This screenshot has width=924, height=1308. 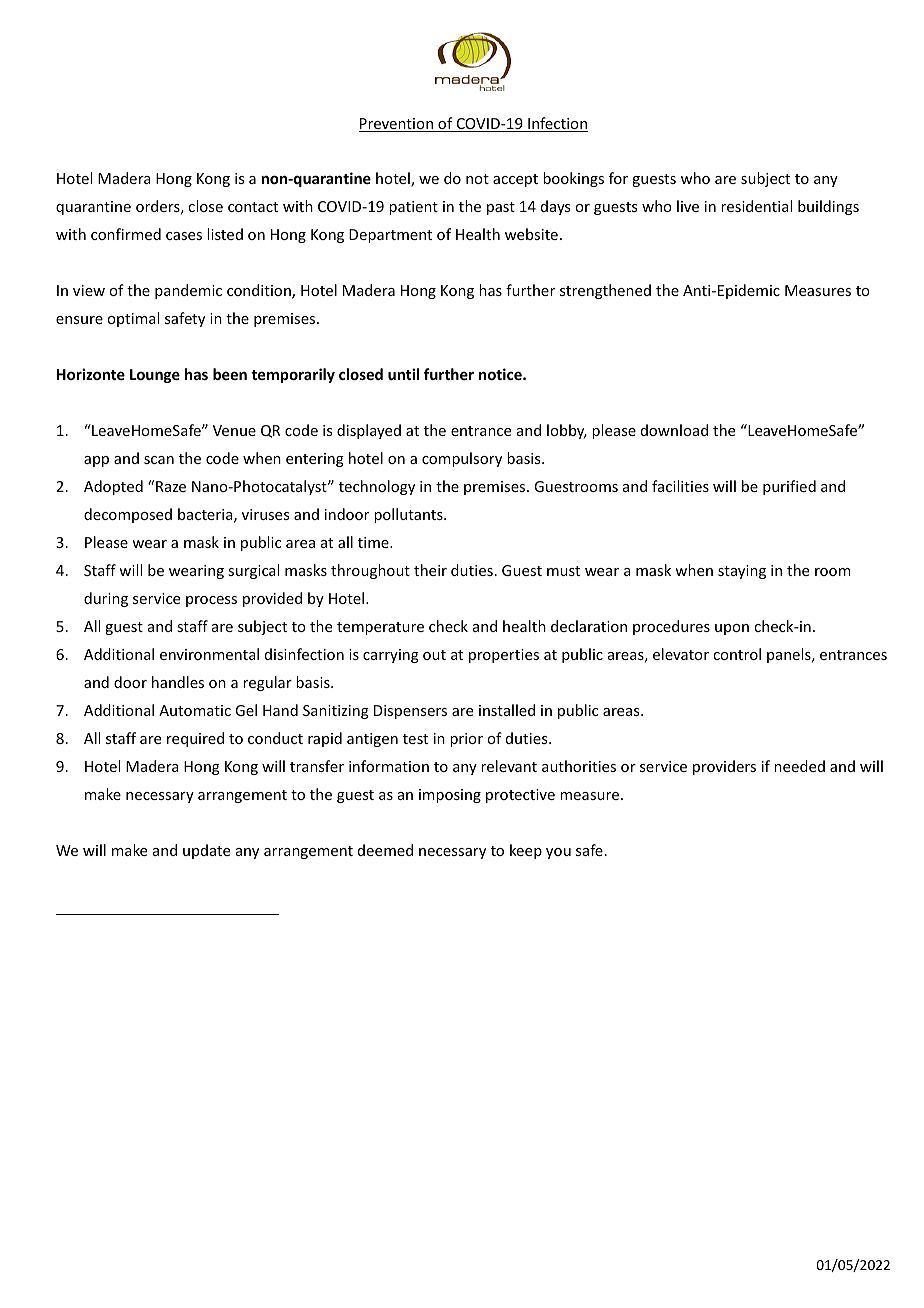 What do you see at coordinates (789, 487) in the screenshot?
I see `purified` at bounding box center [789, 487].
